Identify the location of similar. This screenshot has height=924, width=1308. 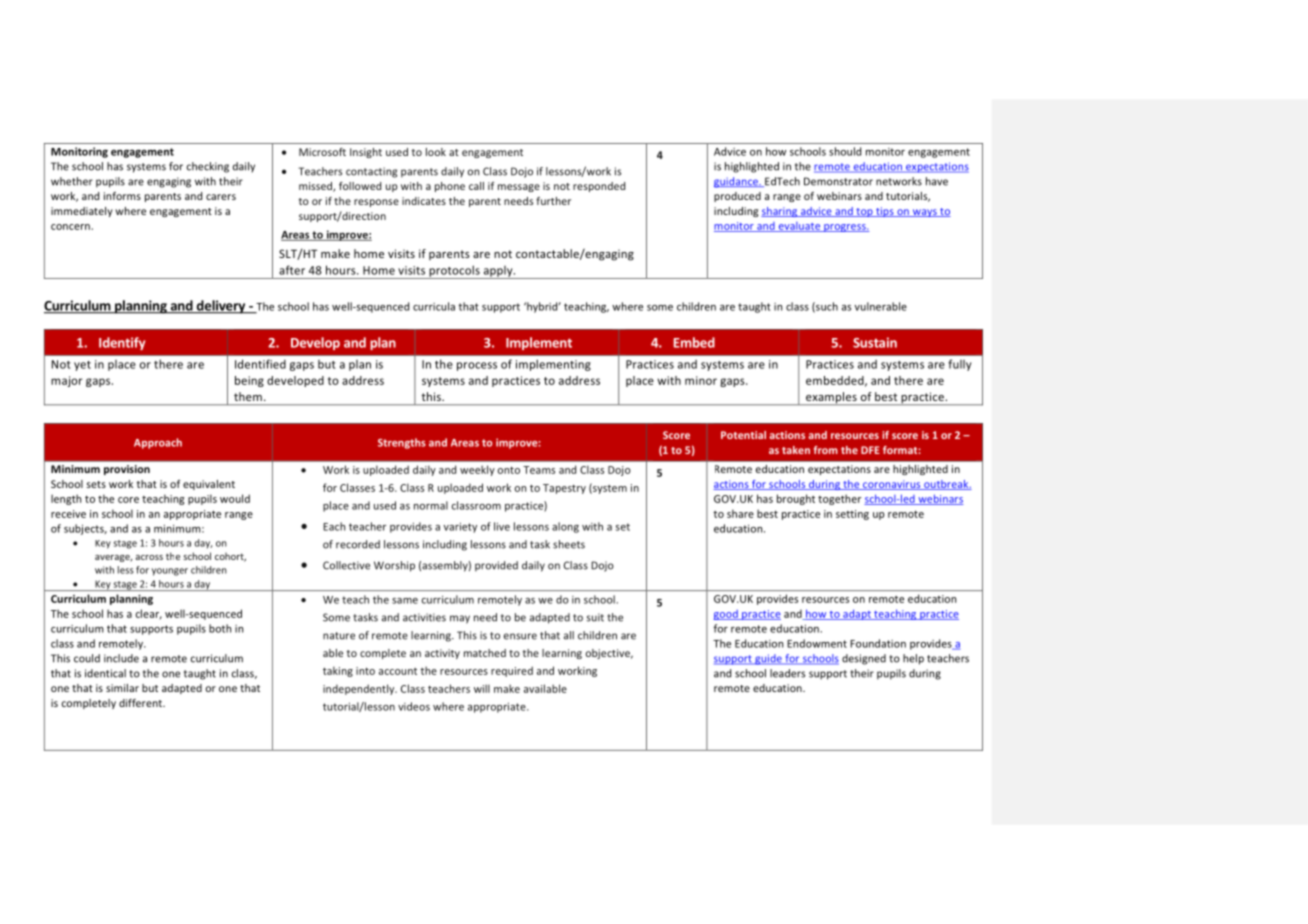
(122, 688).
